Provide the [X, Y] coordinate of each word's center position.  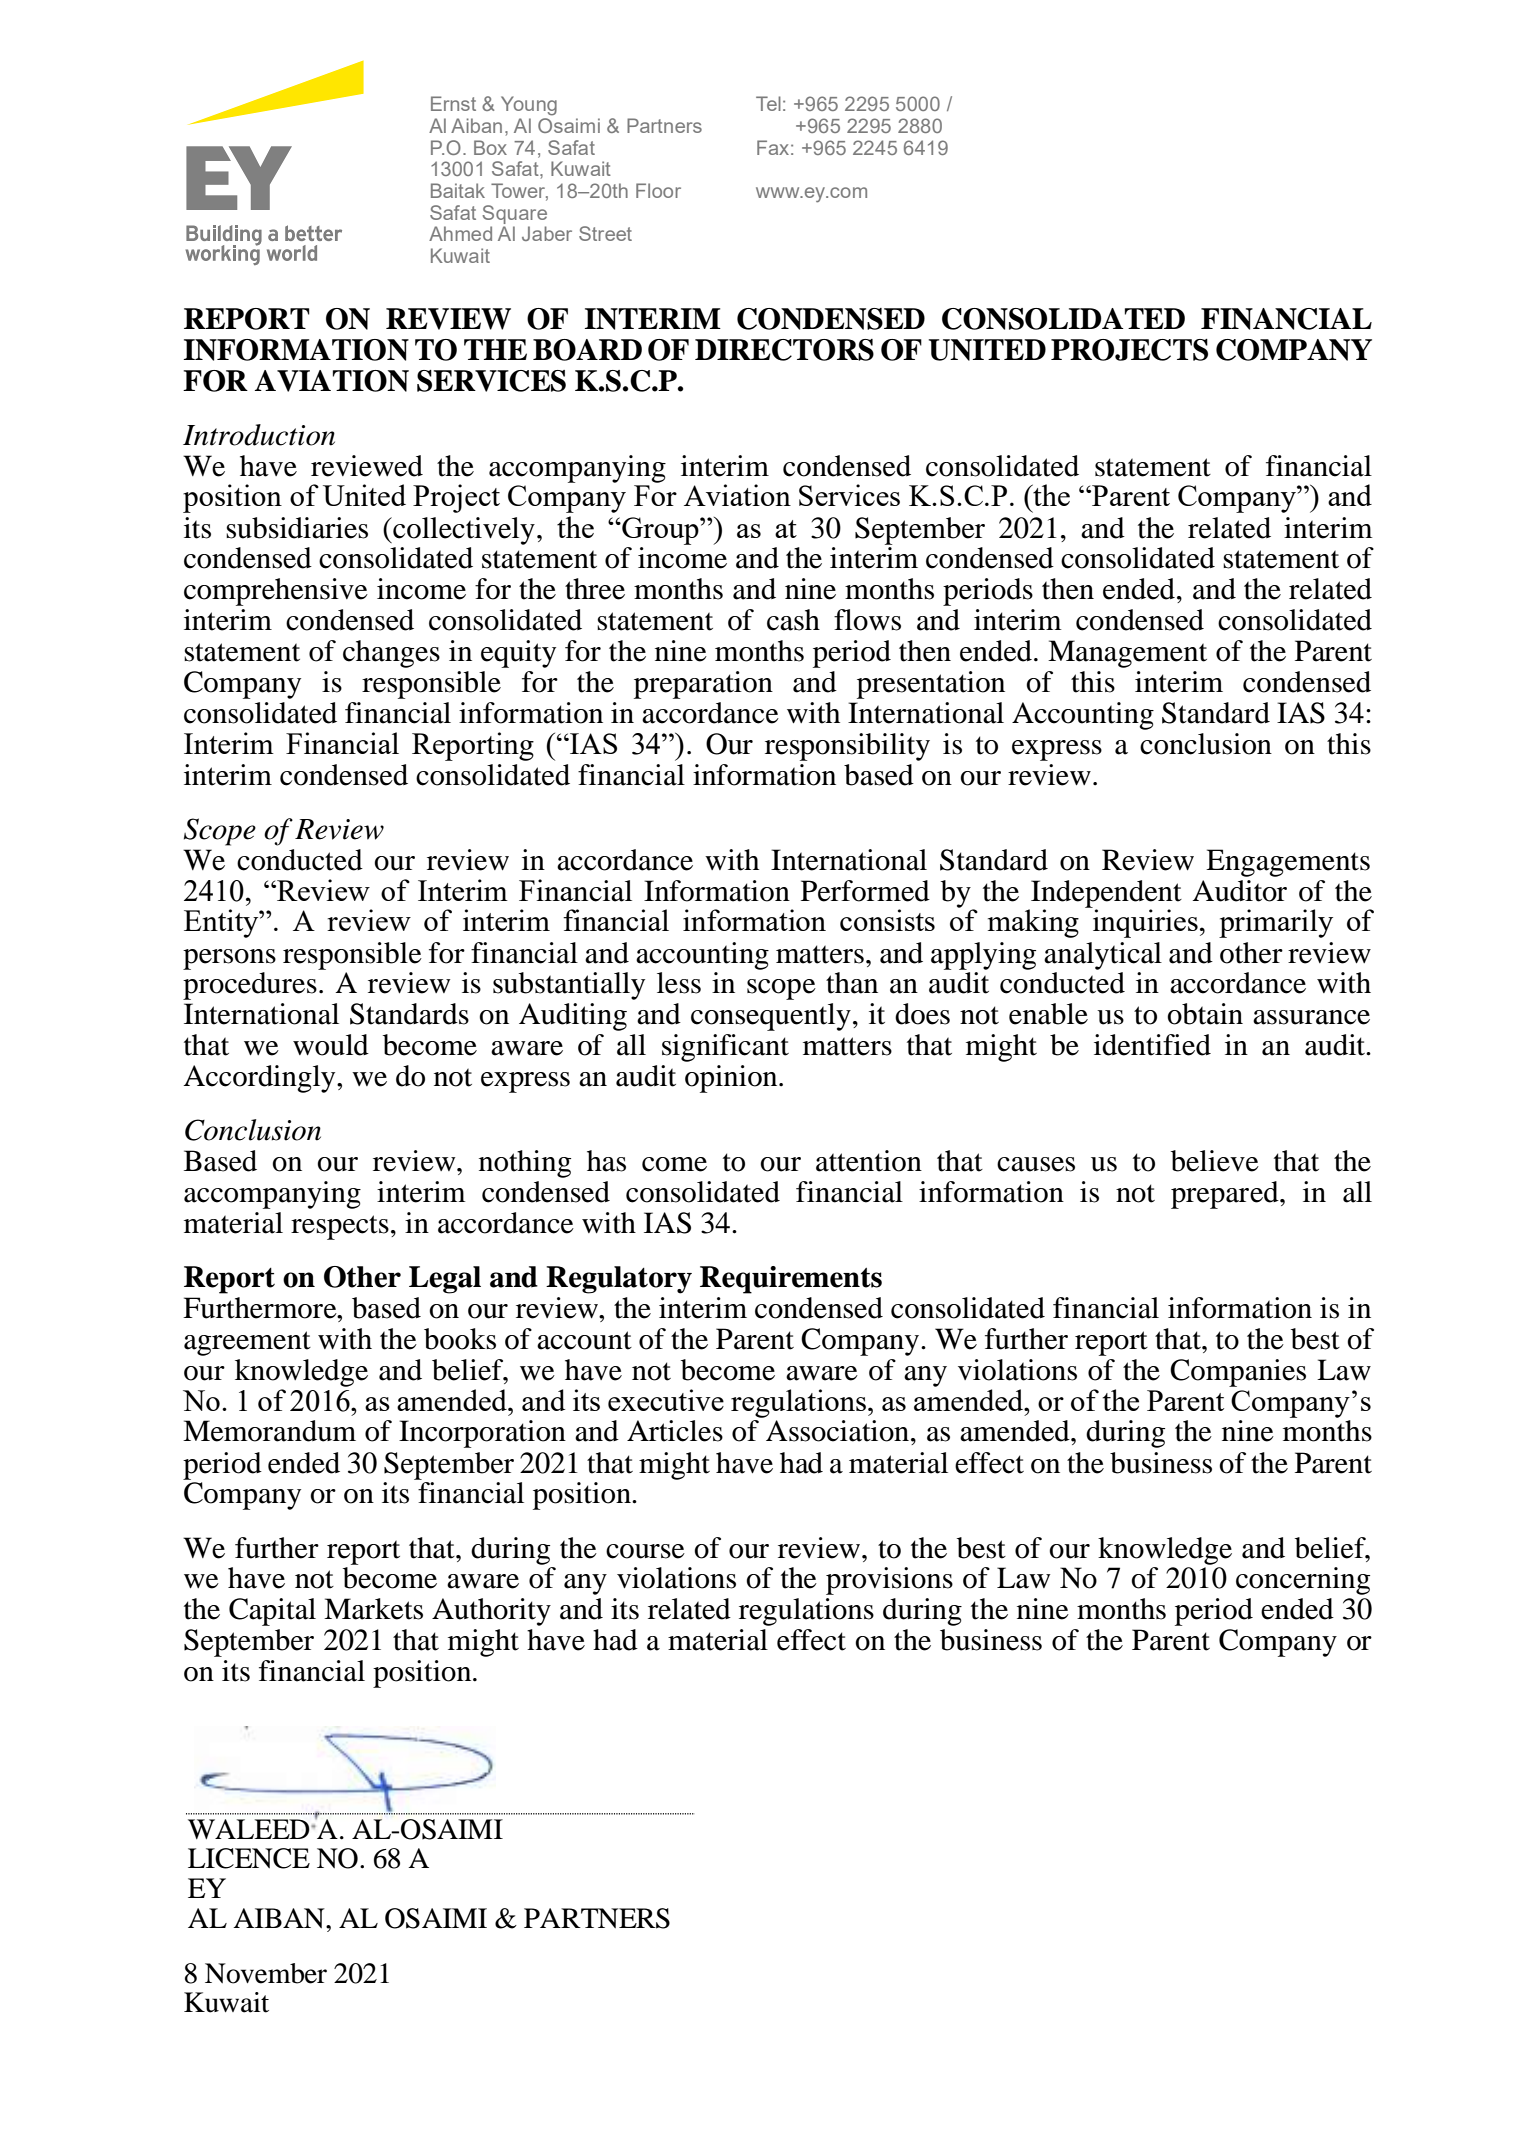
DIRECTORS [784, 350]
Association [839, 1431]
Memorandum [269, 1431]
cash [793, 620]
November [266, 1973]
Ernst [453, 103]
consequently [771, 1017]
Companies [1238, 1373]
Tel [768, 103]
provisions [889, 1581]
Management [1127, 654]
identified [1152, 1045]
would [331, 1045]
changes [391, 654]
